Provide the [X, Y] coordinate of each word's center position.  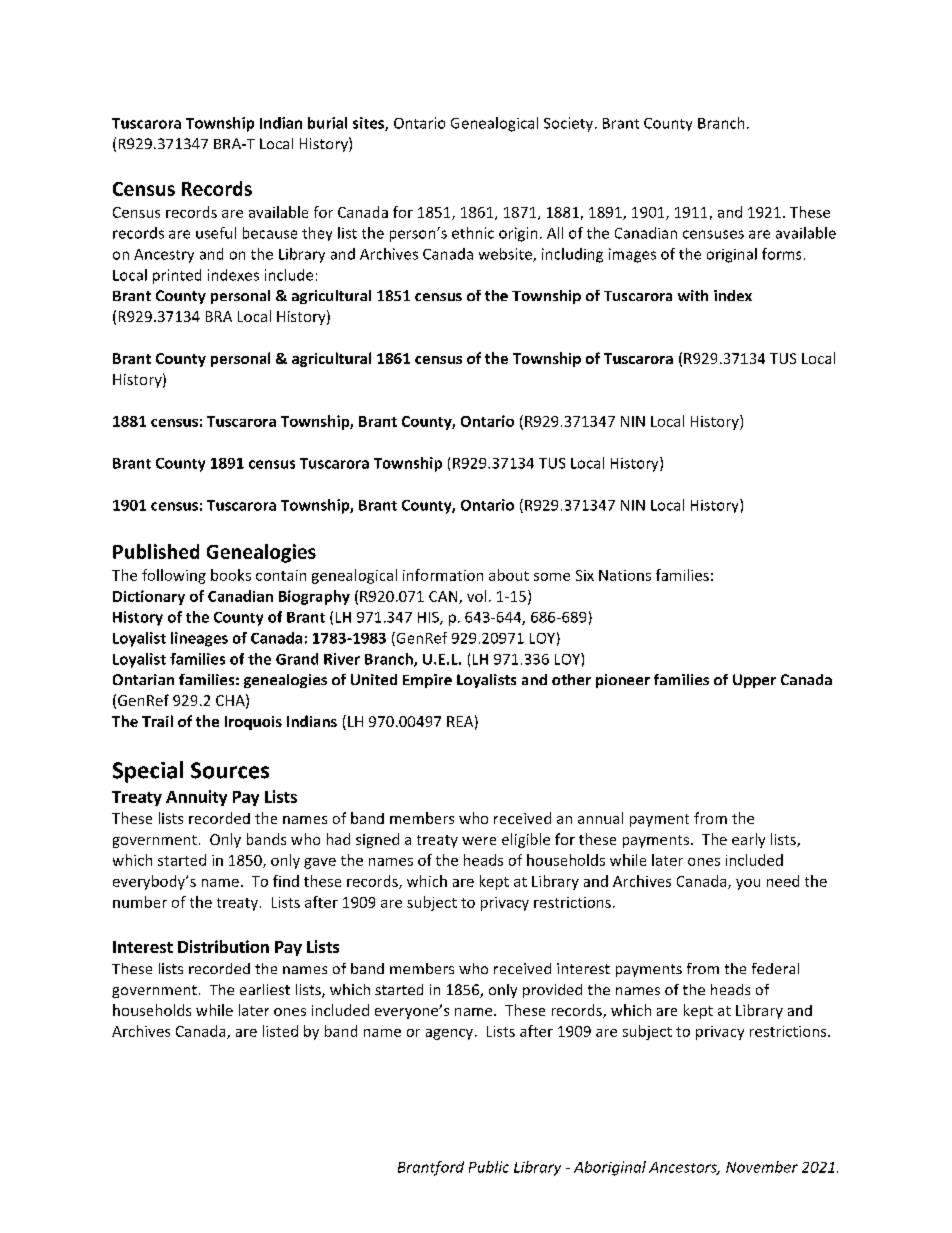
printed [177, 276]
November [762, 1167]
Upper [754, 681]
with [693, 295]
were [479, 841]
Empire [427, 681]
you [748, 884]
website [506, 255]
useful [216, 233]
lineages [199, 639]
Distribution [223, 946]
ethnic [473, 233]
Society [570, 124]
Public [489, 1167]
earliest [265, 989]
